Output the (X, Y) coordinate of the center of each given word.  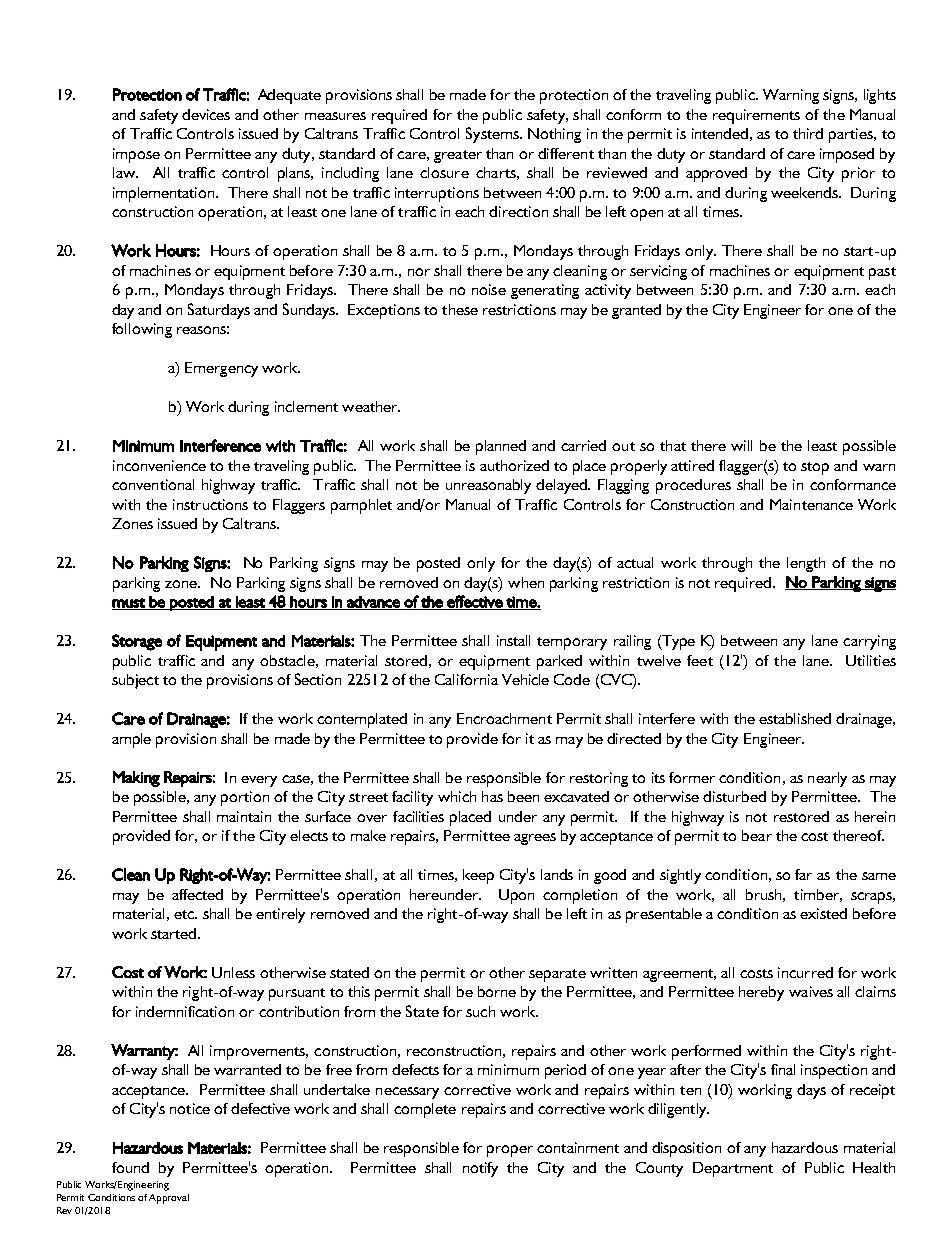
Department (733, 1169)
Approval (169, 1199)
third (808, 133)
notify (480, 1169)
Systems (493, 135)
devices (206, 114)
